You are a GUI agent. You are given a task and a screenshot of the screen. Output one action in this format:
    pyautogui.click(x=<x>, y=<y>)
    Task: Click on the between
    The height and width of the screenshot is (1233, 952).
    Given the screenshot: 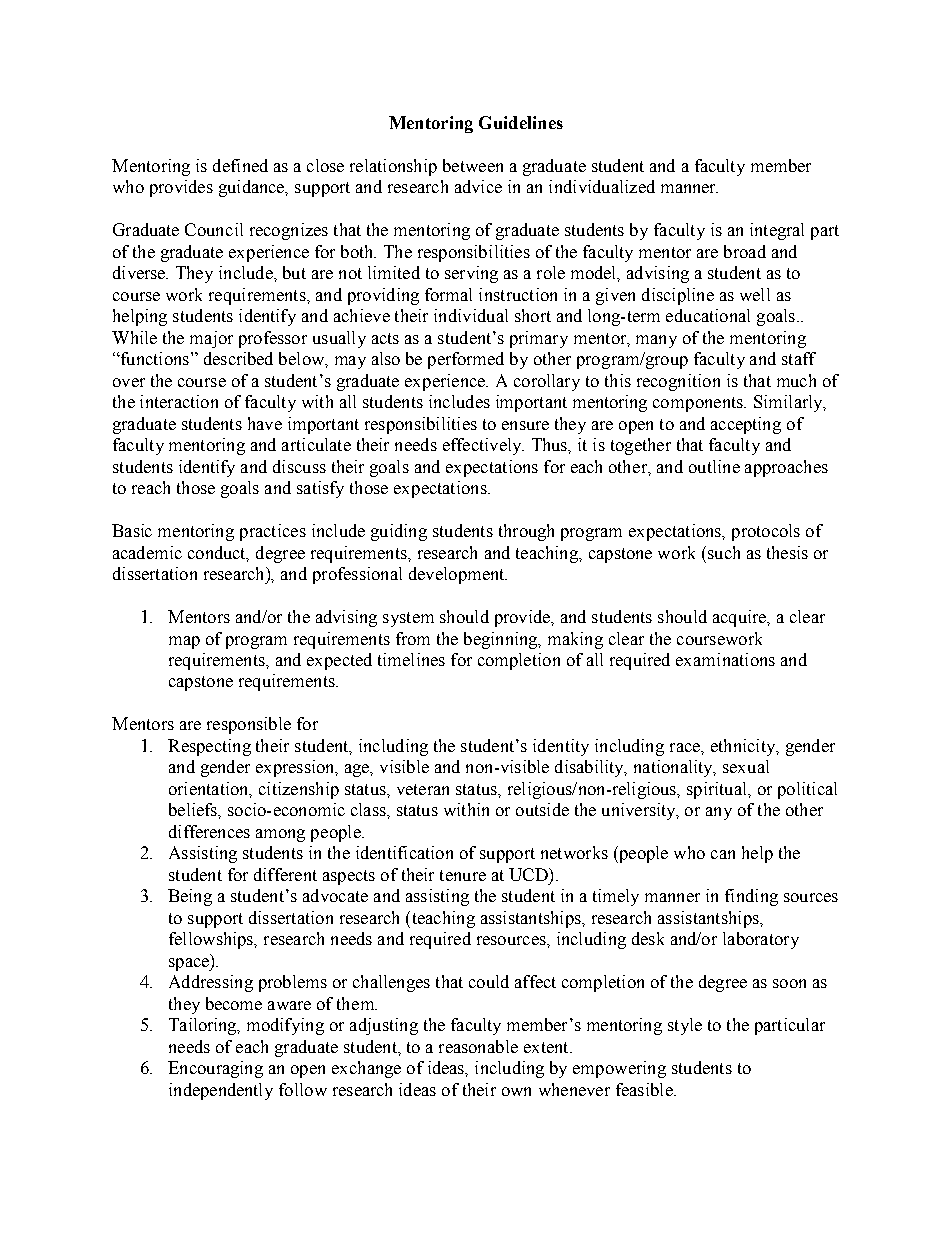 What is the action you would take?
    pyautogui.click(x=473, y=165)
